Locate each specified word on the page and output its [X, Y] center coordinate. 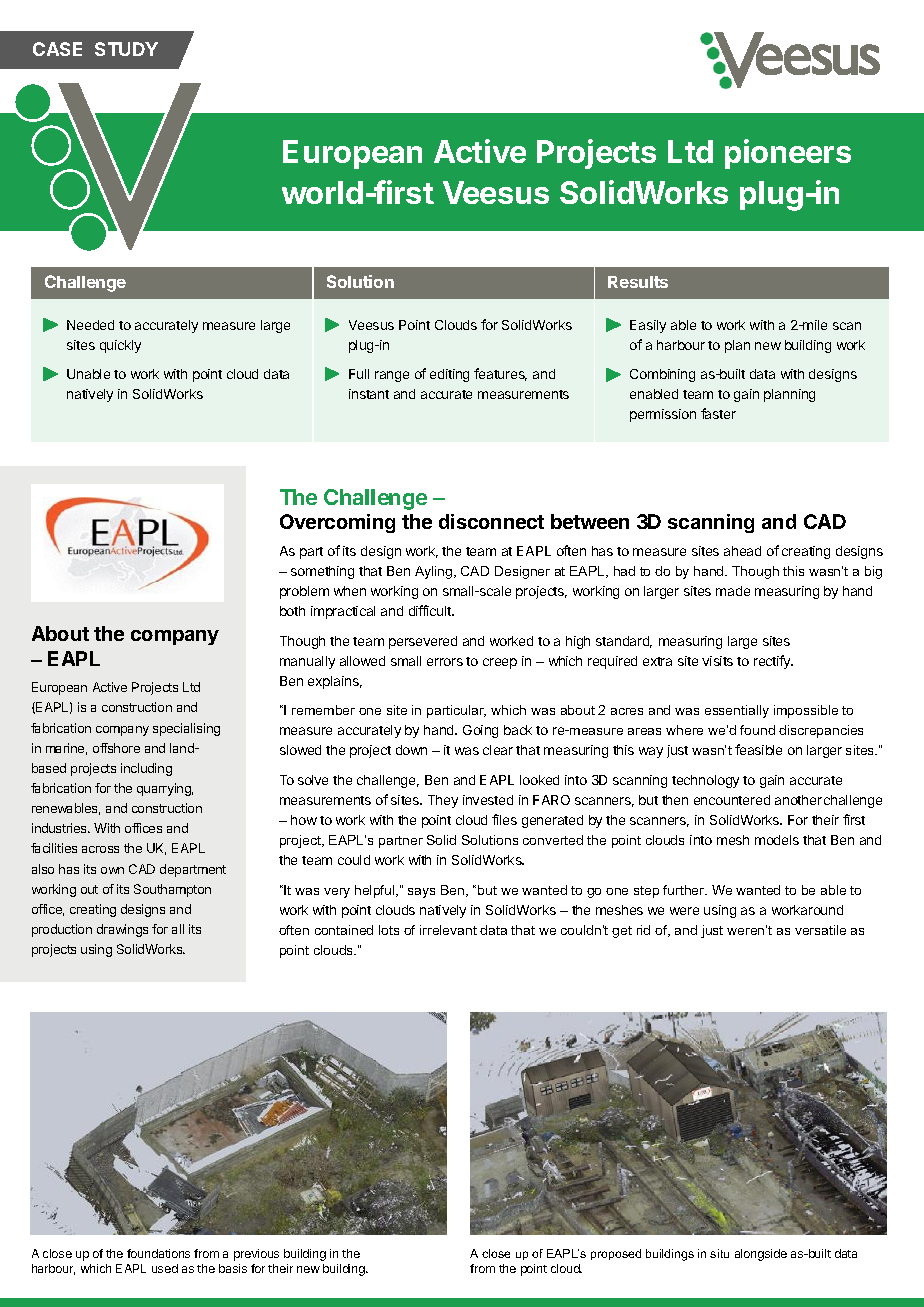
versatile [820, 930]
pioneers [788, 154]
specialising [186, 729]
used [165, 1268]
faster [718, 413]
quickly [120, 346]
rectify [773, 662]
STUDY [126, 49]
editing [449, 375]
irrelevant [448, 930]
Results [638, 282]
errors [445, 662]
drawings [122, 930]
